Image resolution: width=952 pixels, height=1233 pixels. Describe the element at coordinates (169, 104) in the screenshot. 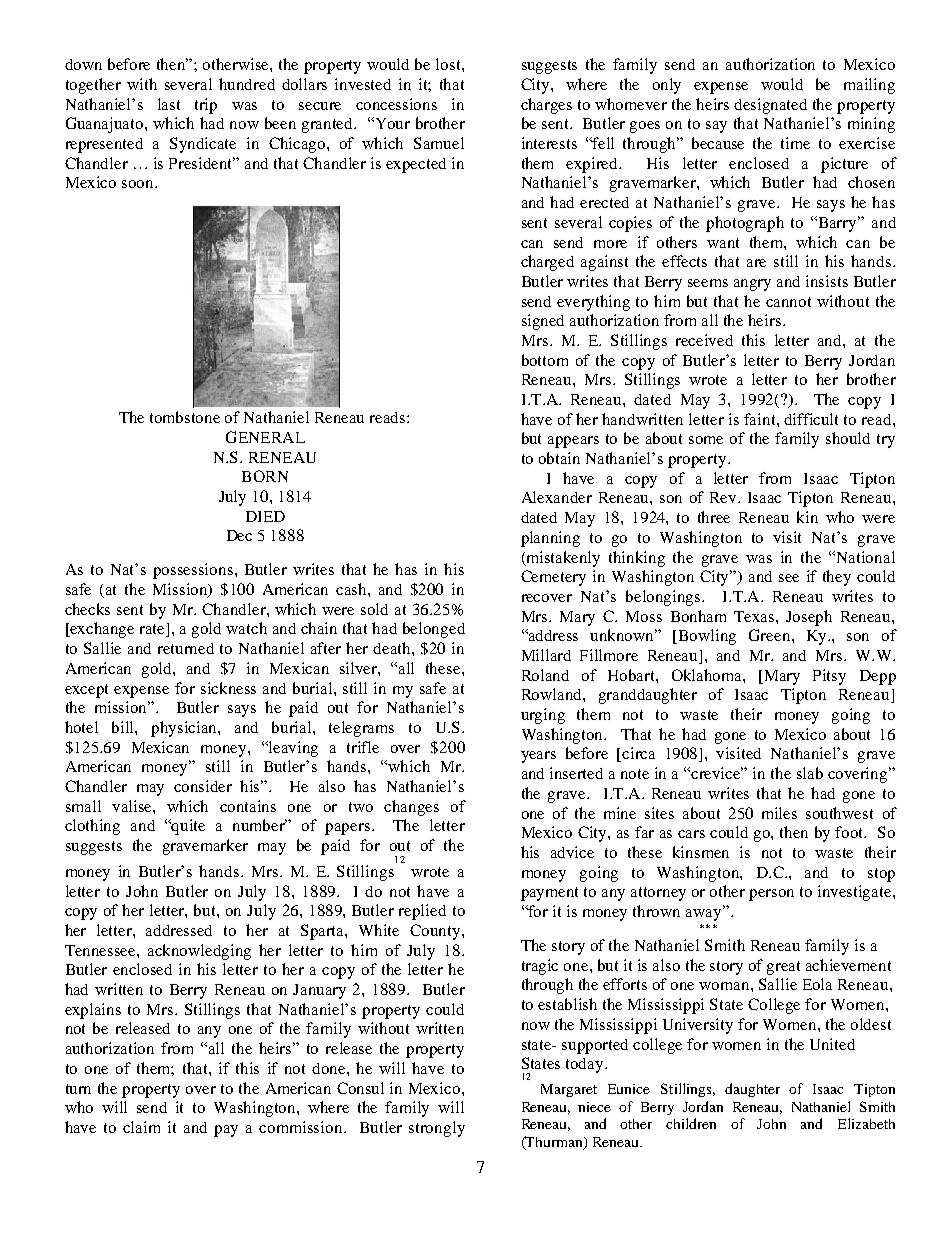

I see `last` at that location.
